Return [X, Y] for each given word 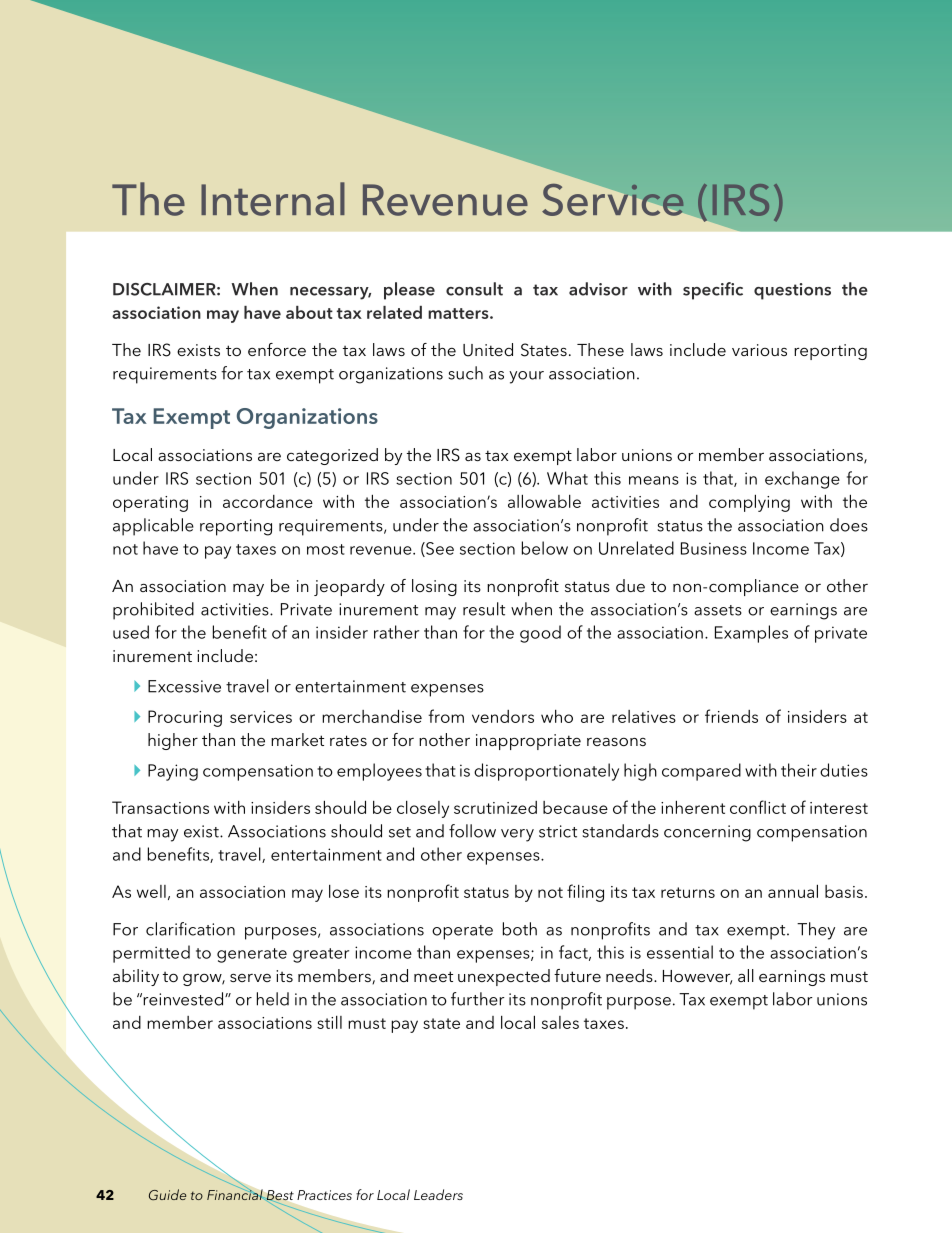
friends [731, 716]
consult [474, 289]
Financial [236, 1193]
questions [792, 291]
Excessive [184, 686]
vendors [503, 716]
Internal [273, 199]
